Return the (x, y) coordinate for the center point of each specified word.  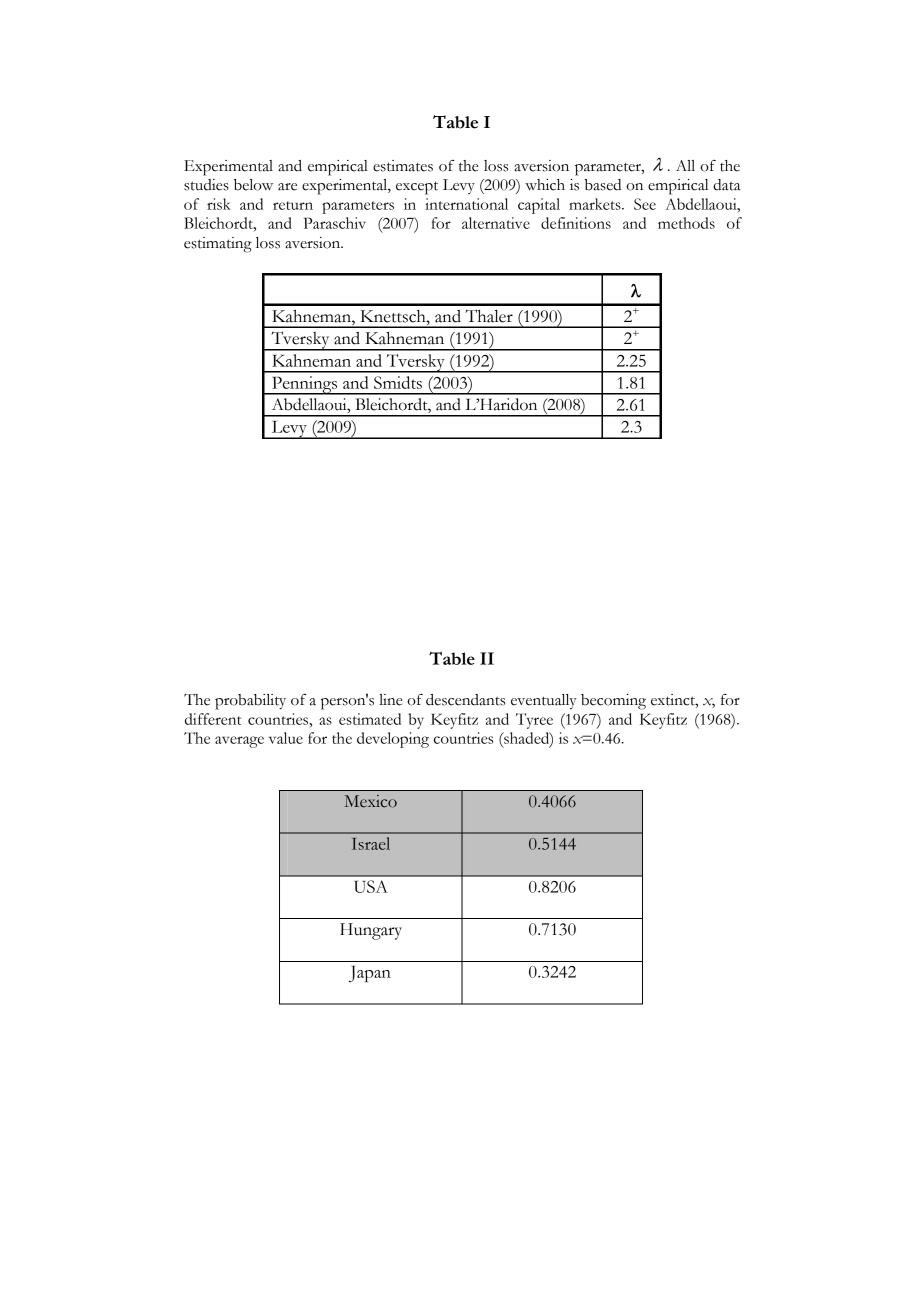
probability (250, 702)
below (253, 185)
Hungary (371, 931)
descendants (465, 700)
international (466, 204)
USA (371, 886)
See (645, 204)
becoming (613, 702)
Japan (370, 974)
